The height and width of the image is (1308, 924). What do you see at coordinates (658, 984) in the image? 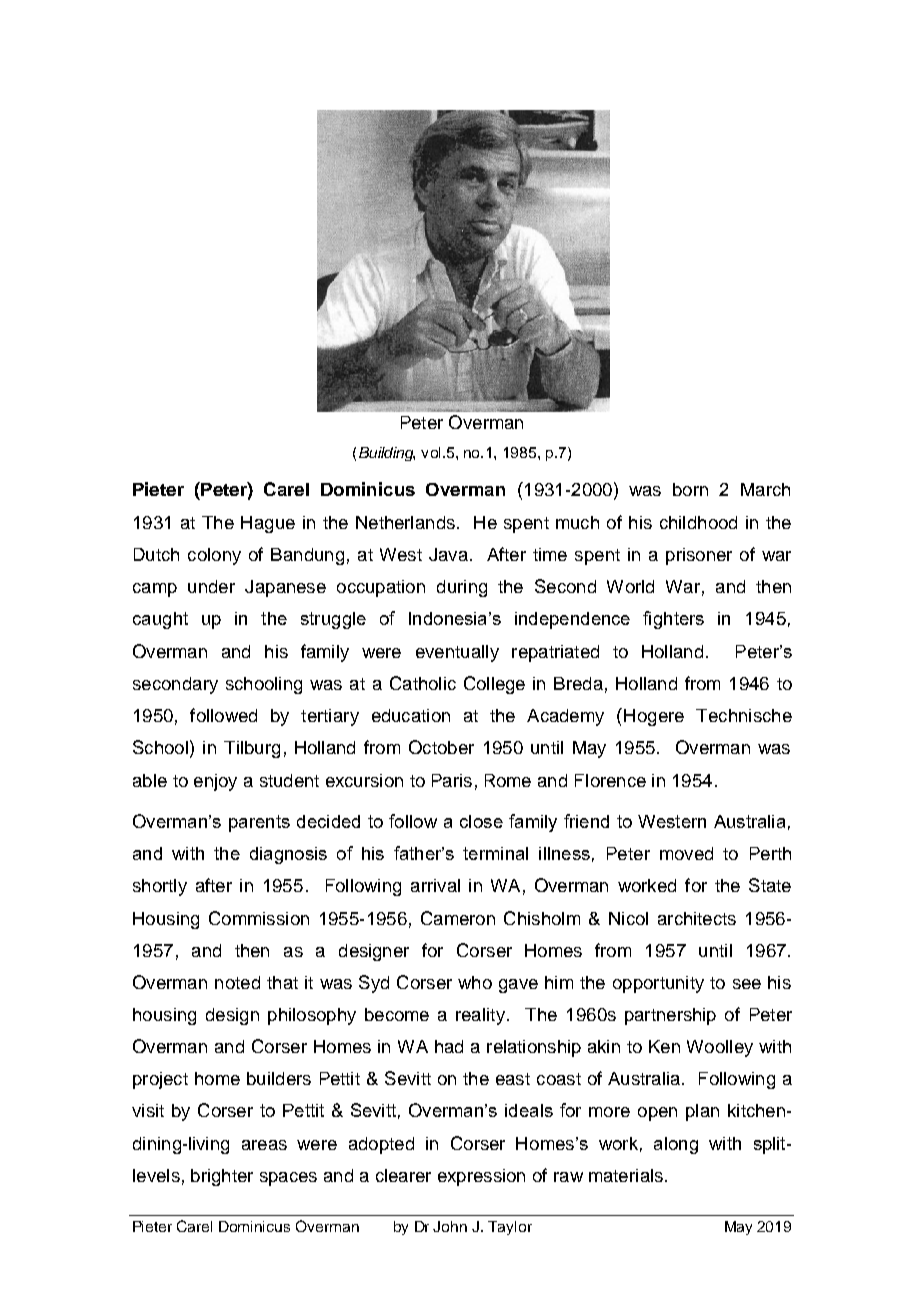
I see `opportunity` at bounding box center [658, 984].
